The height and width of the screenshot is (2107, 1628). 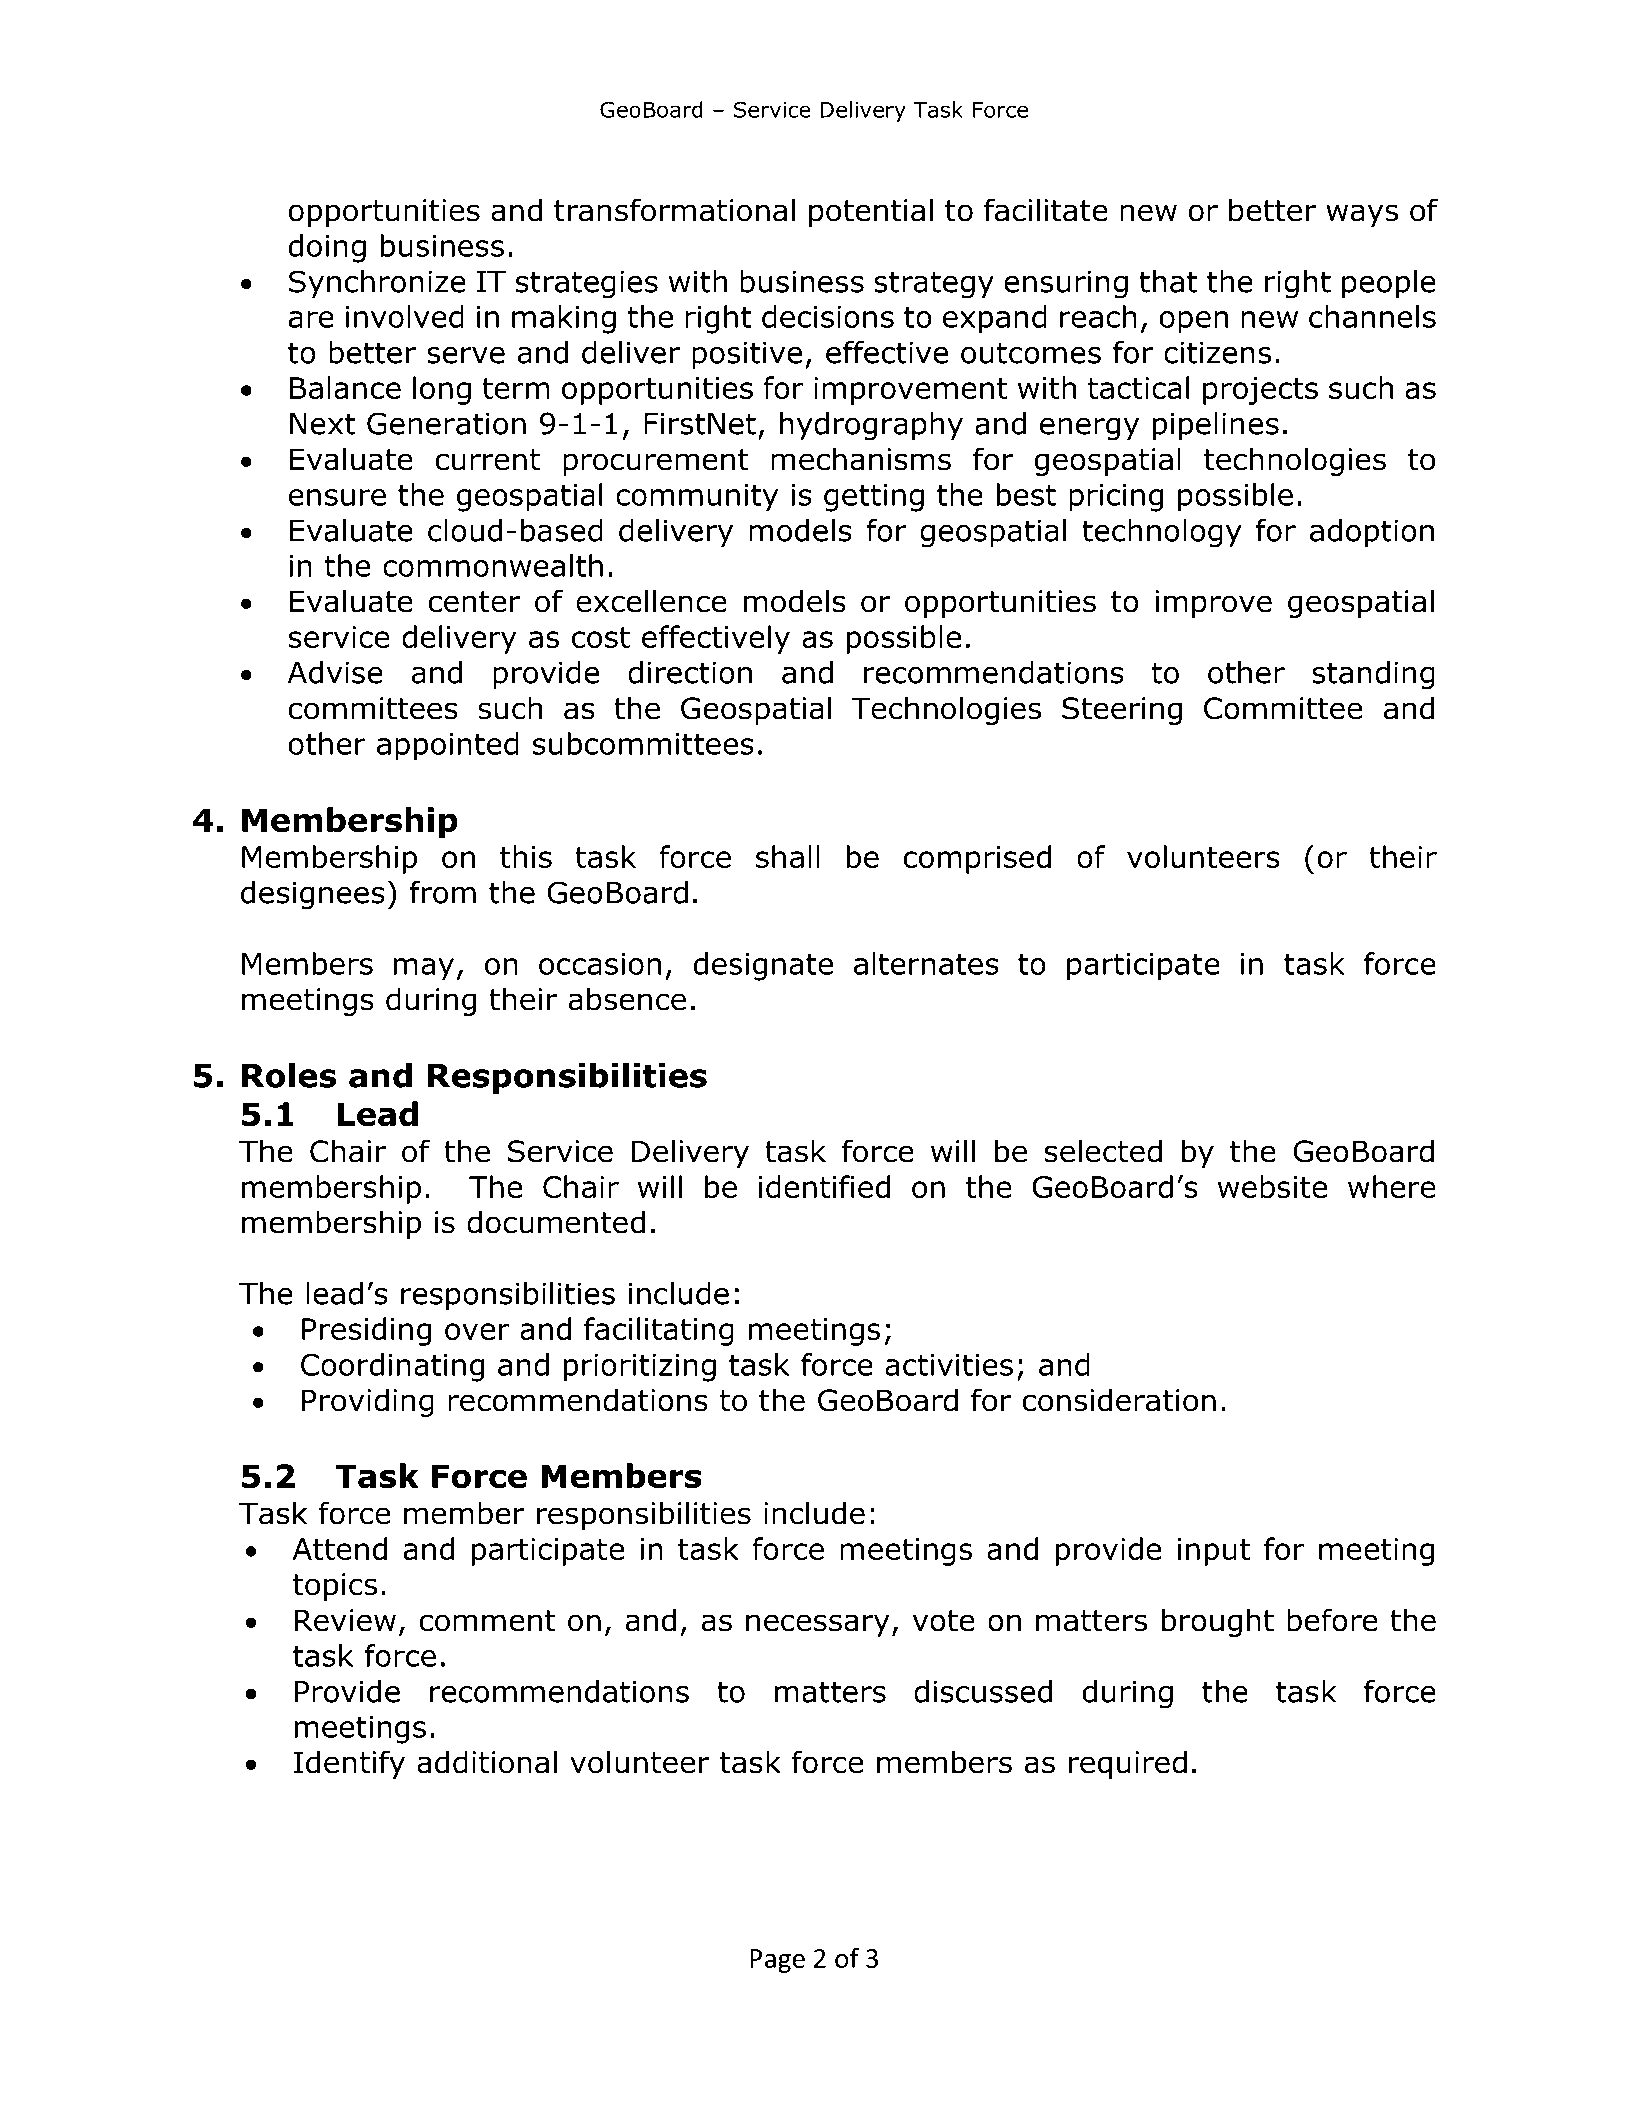 I want to click on Synchronize, so click(x=377, y=284).
